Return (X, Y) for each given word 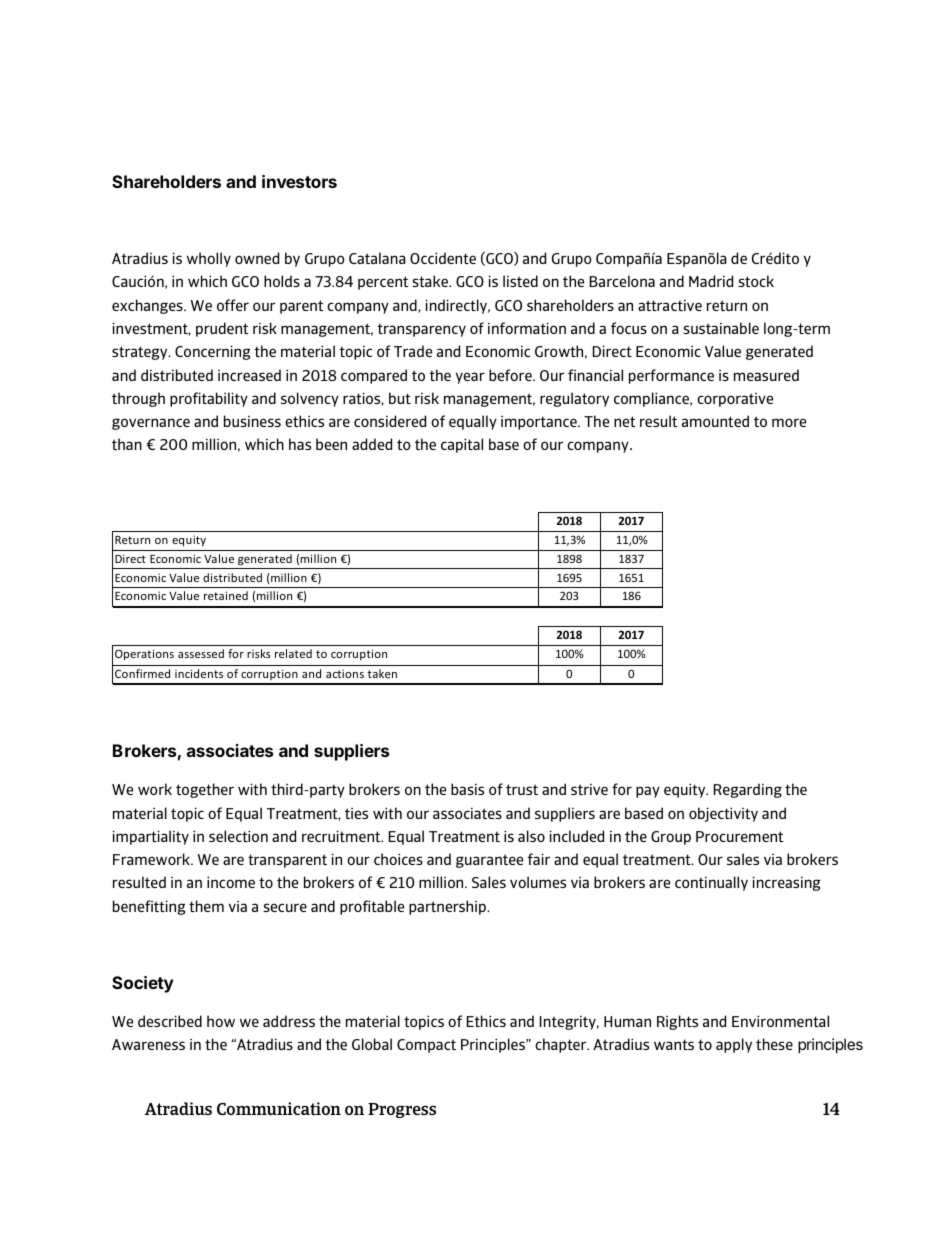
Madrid (711, 281)
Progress (402, 1110)
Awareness (148, 1044)
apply (734, 1045)
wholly (209, 259)
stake (431, 281)
